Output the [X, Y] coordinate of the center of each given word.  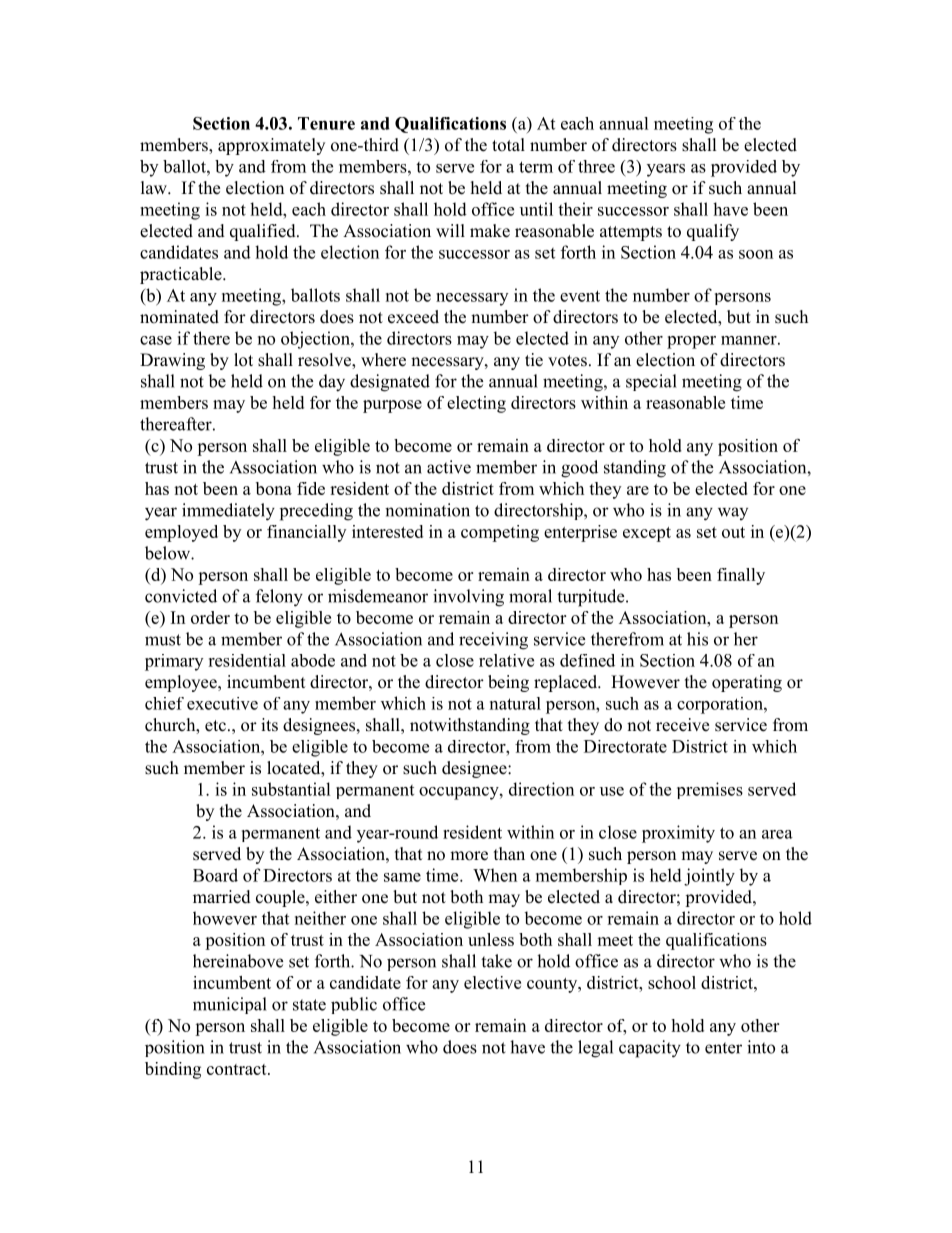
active [449, 467]
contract [238, 1069]
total [508, 145]
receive [682, 725]
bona [274, 488]
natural [515, 703]
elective [492, 982]
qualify [713, 232]
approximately [271, 146]
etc [215, 726]
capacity [650, 1049]
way [733, 513]
